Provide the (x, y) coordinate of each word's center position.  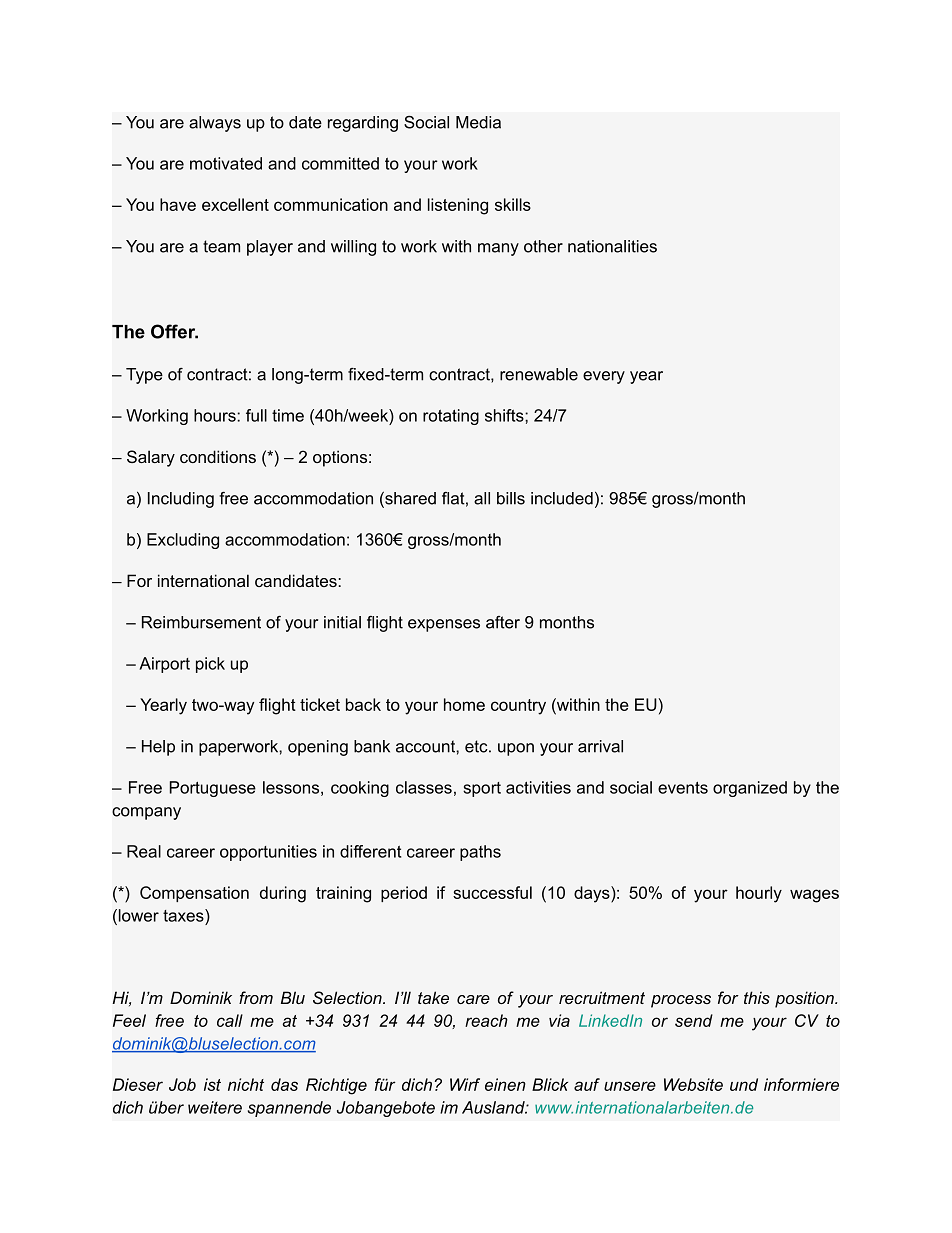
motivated (226, 163)
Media (478, 122)
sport (482, 789)
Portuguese (213, 789)
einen (505, 1084)
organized (750, 789)
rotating (451, 417)
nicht (246, 1084)
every (604, 377)
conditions (218, 456)
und (744, 1084)
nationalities (612, 246)
